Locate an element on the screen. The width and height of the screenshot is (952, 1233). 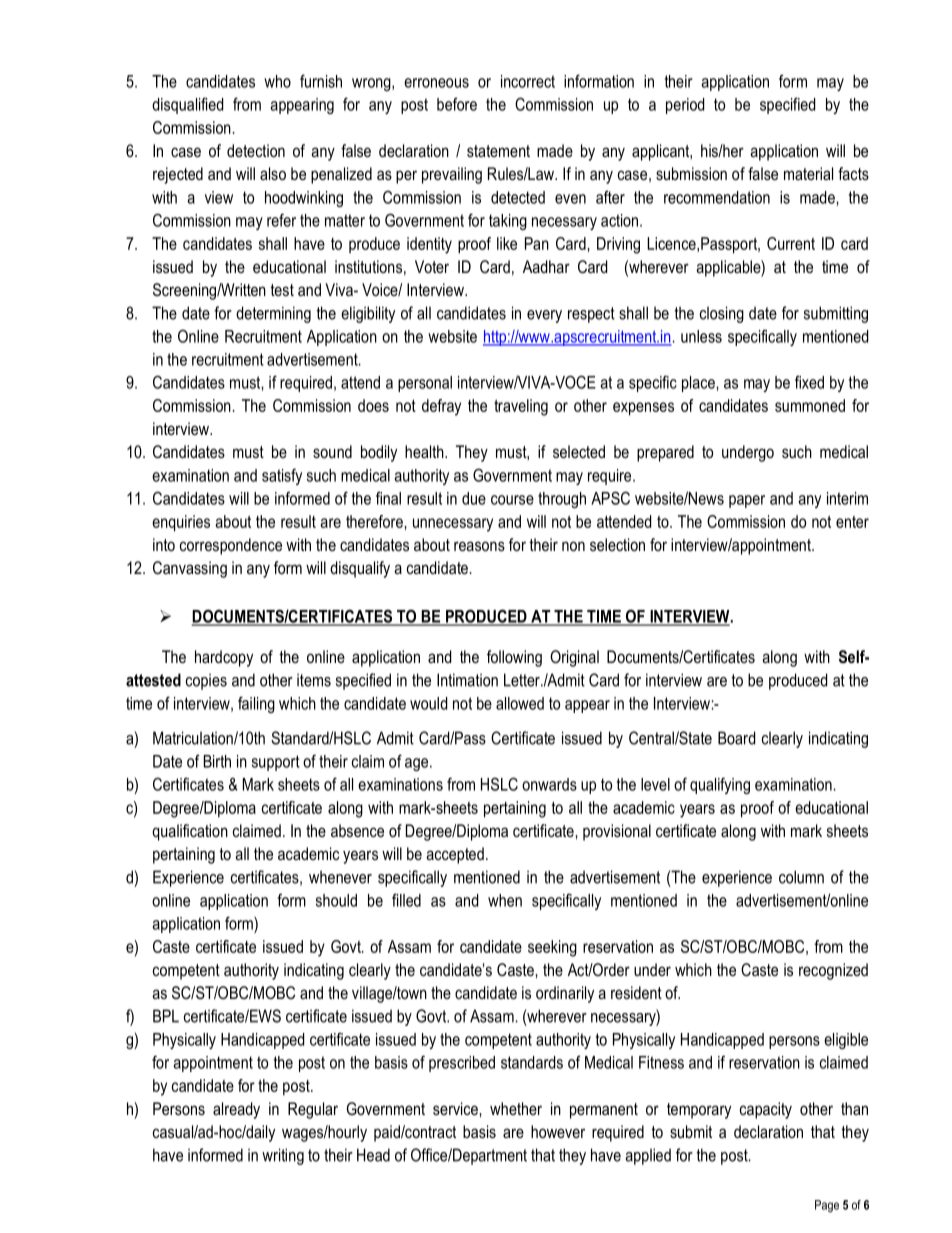
course is located at coordinates (512, 500).
